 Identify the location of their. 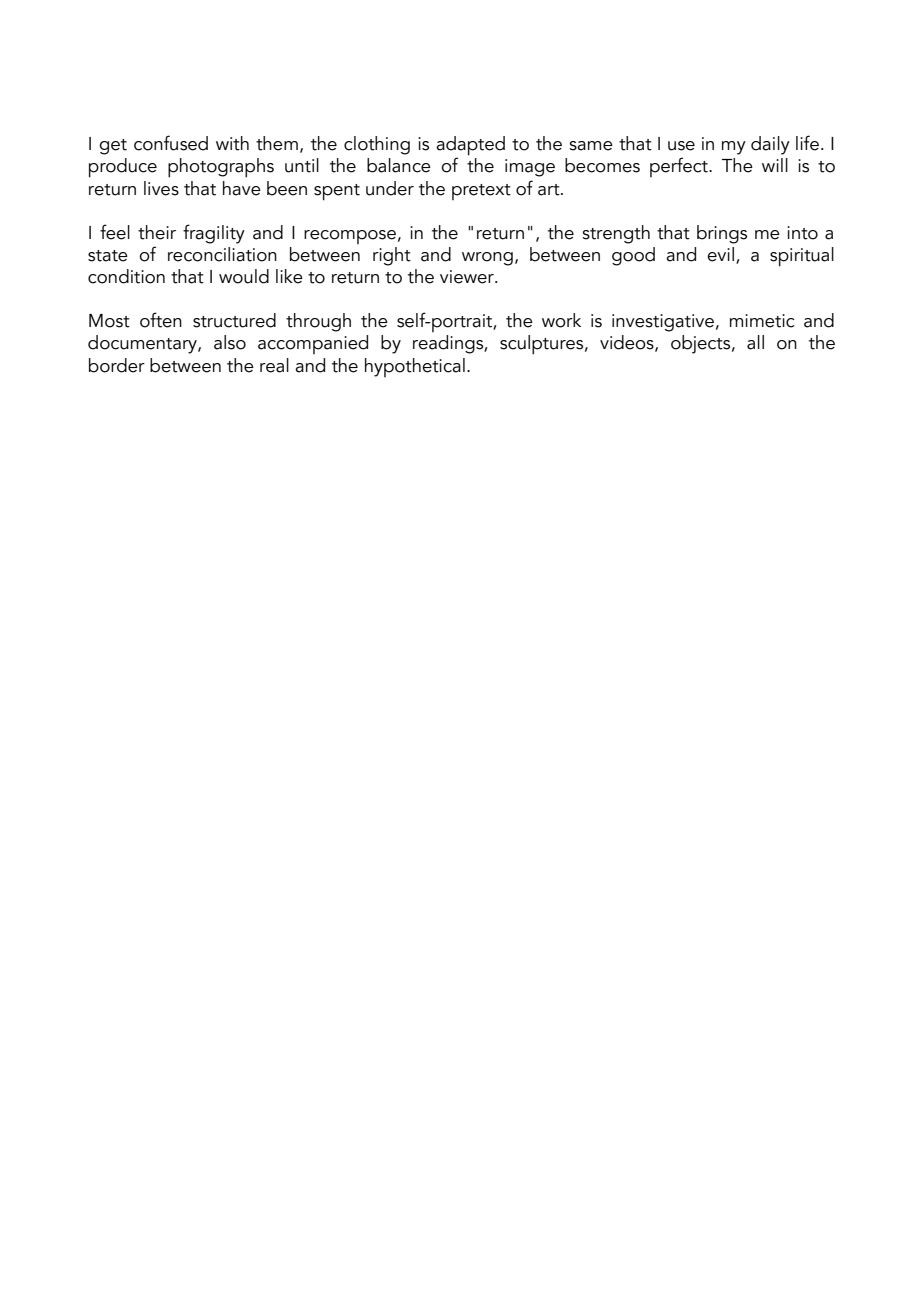
(157, 232).
